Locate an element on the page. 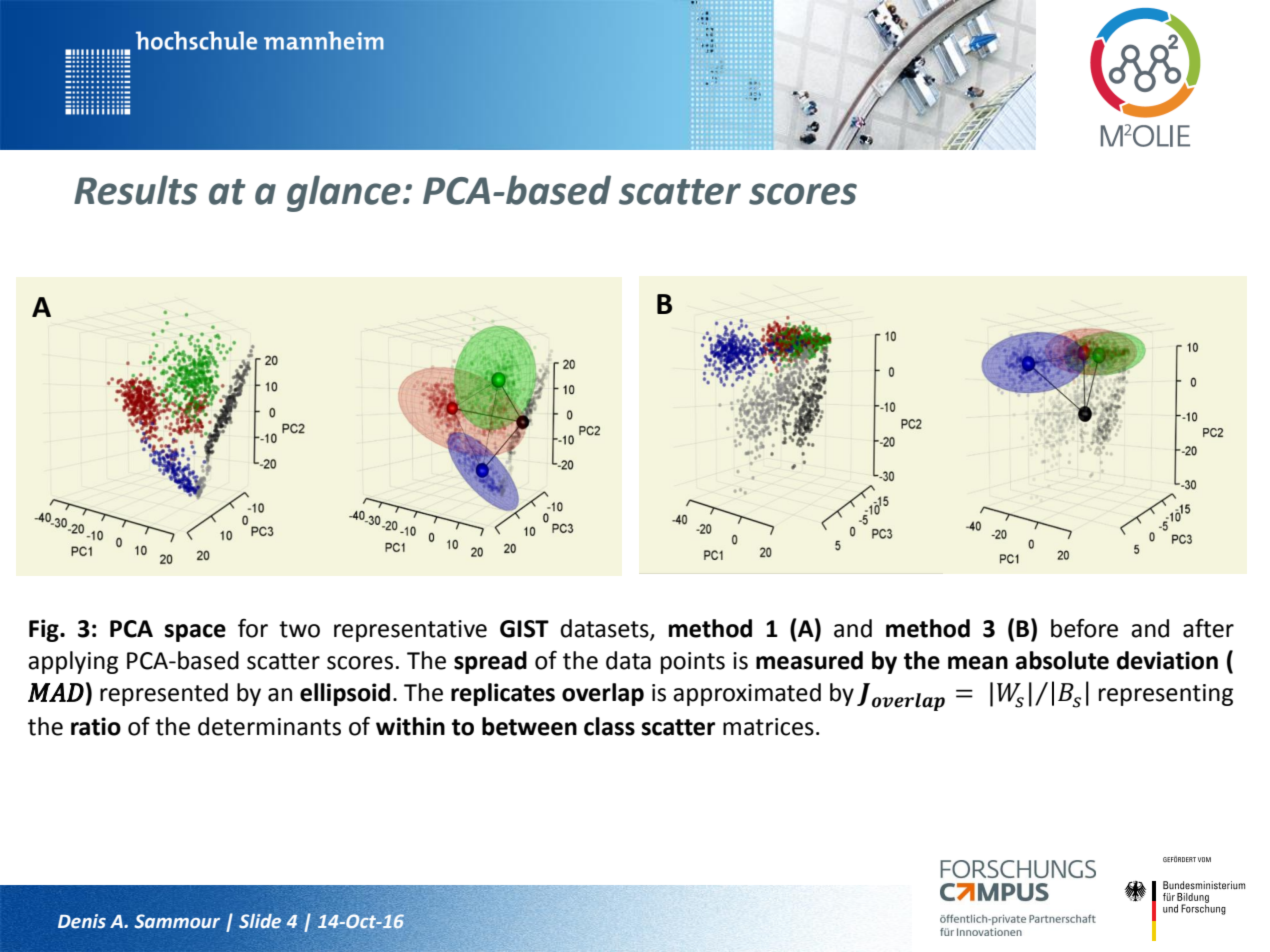  determinants is located at coordinates (269, 726).
